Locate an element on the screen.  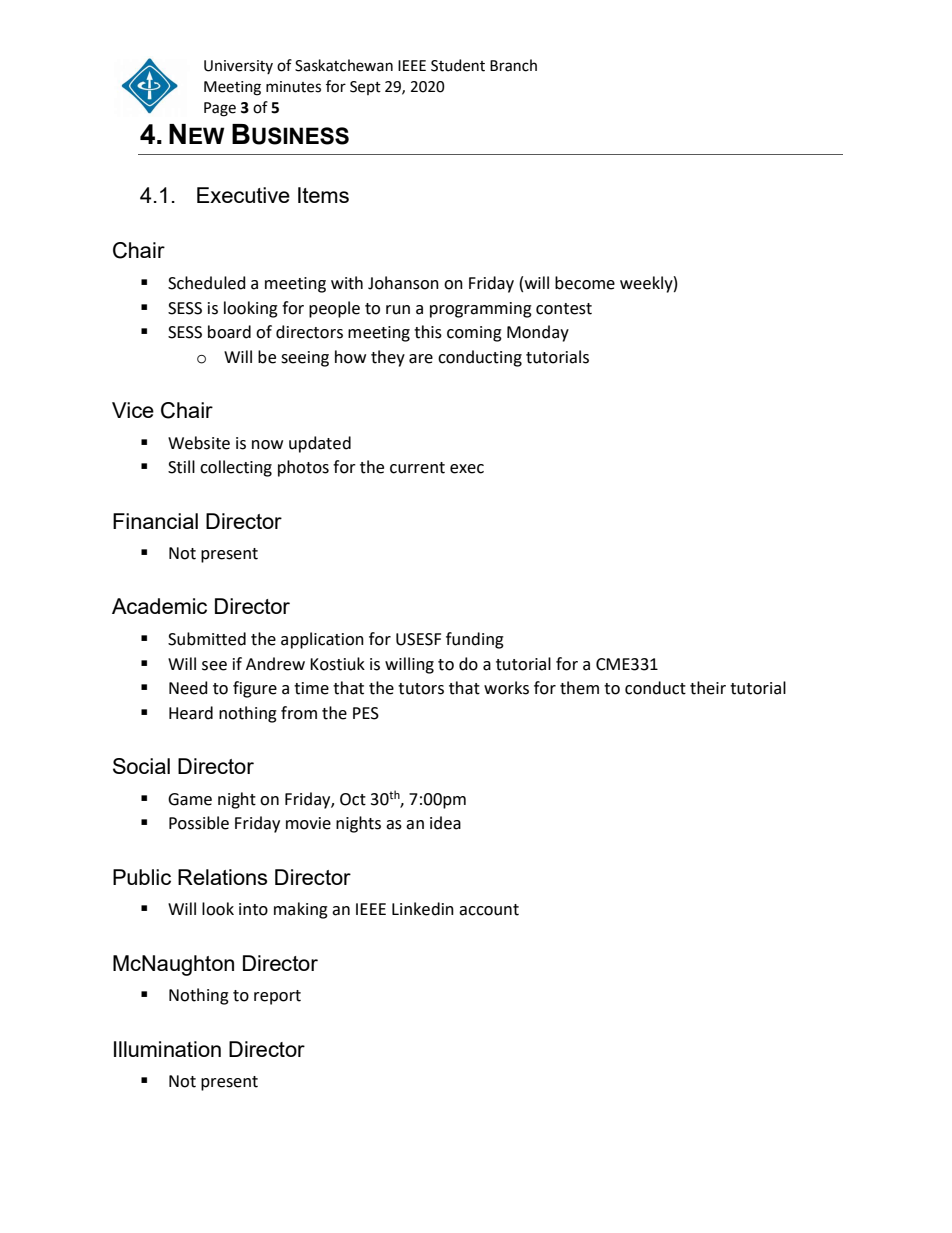
tutors is located at coordinates (421, 689).
